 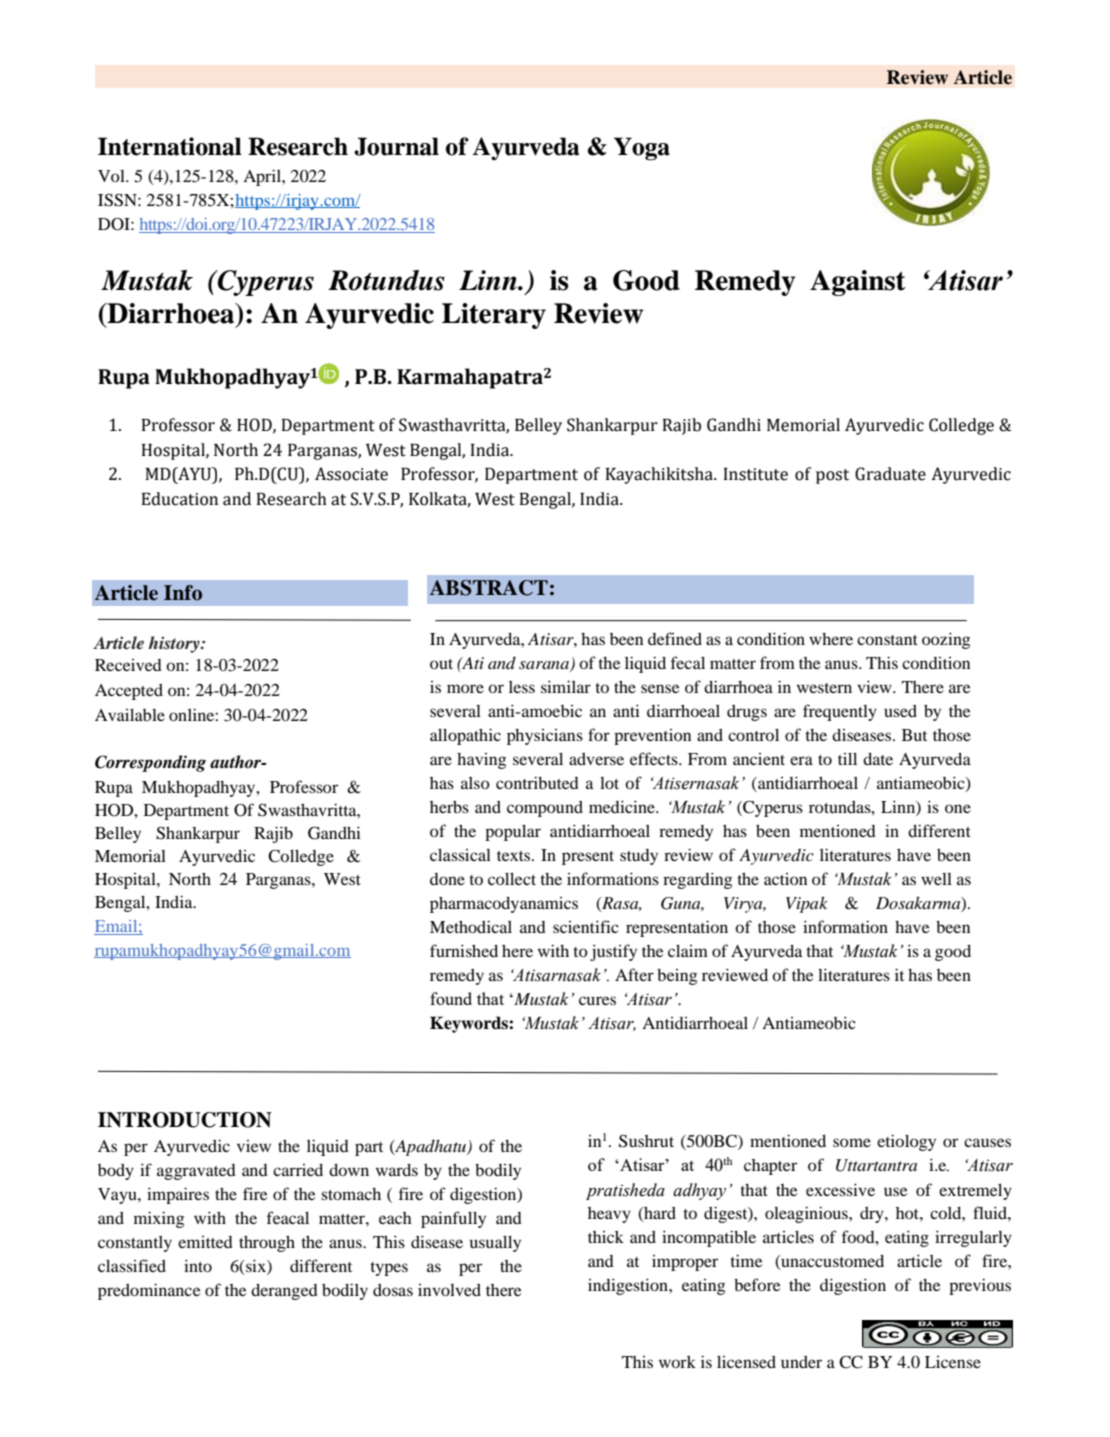 What do you see at coordinates (150, 763) in the page?
I see `Corresponding` at bounding box center [150, 763].
